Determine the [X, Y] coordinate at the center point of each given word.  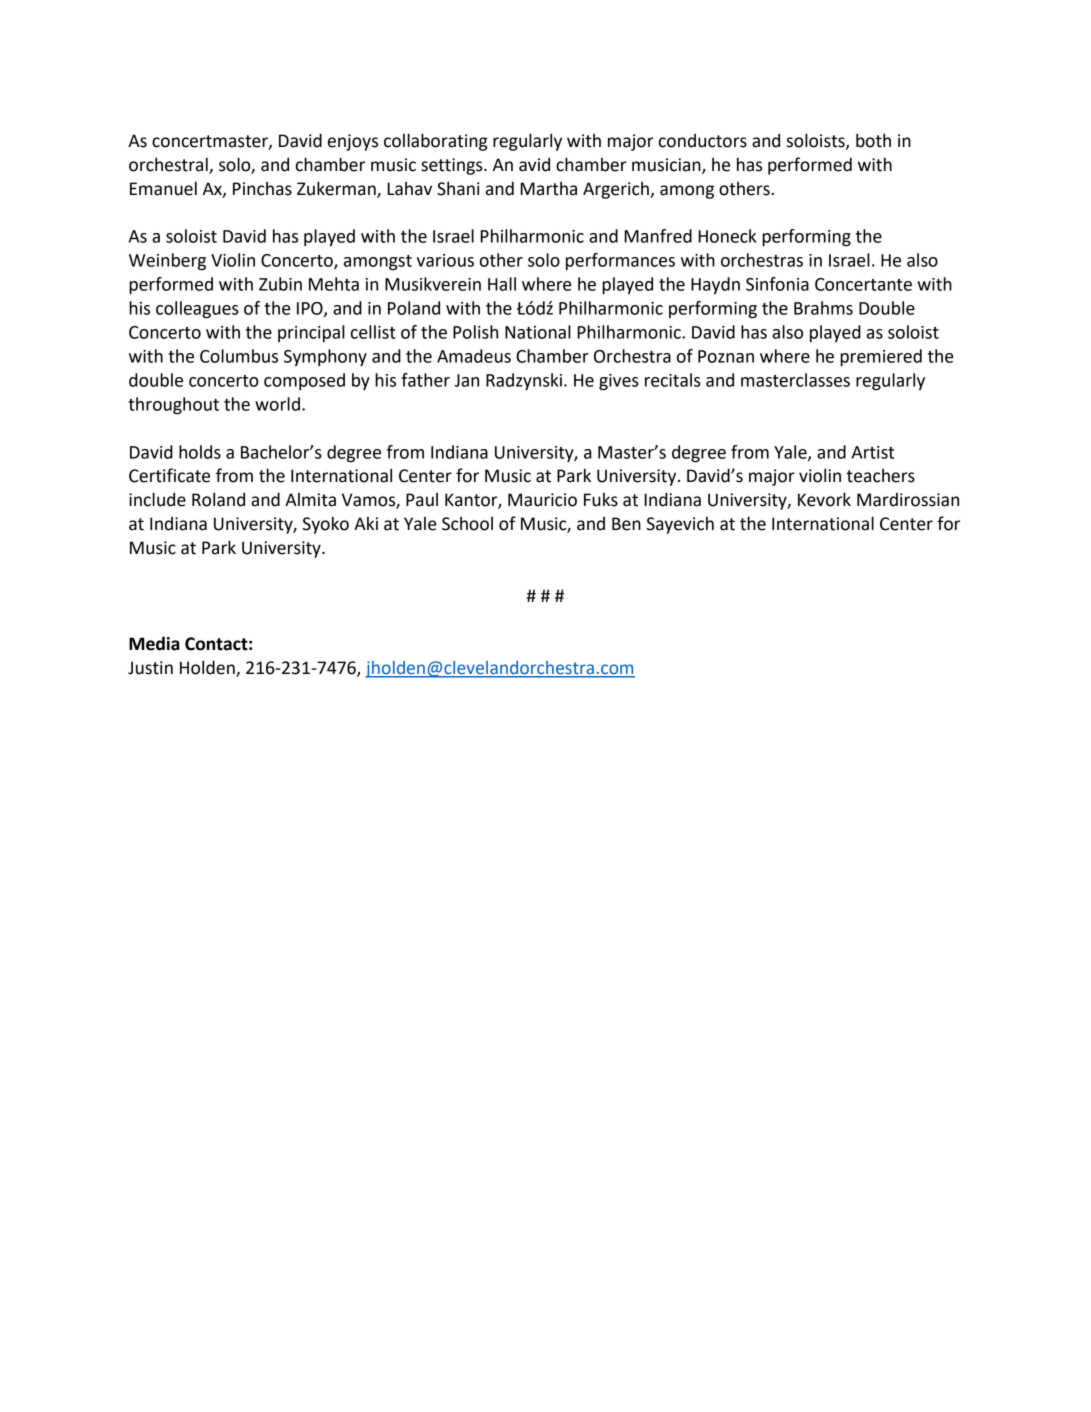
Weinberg [167, 262]
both [873, 140]
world [277, 404]
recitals [673, 380]
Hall [502, 284]
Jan [466, 380]
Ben [626, 524]
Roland [218, 499]
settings [453, 166]
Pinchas [262, 189]
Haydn [715, 285]
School [467, 524]
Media [154, 643]
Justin [150, 668]
